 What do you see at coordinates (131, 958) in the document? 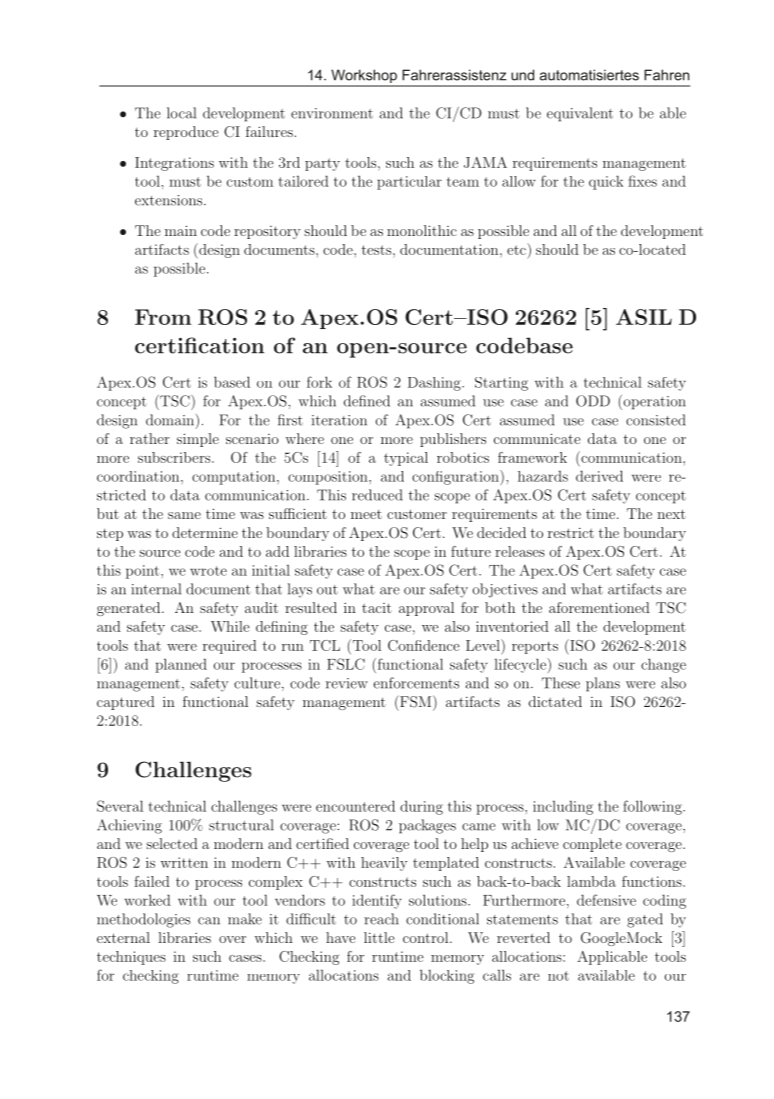
I see `techniques` at bounding box center [131, 958].
